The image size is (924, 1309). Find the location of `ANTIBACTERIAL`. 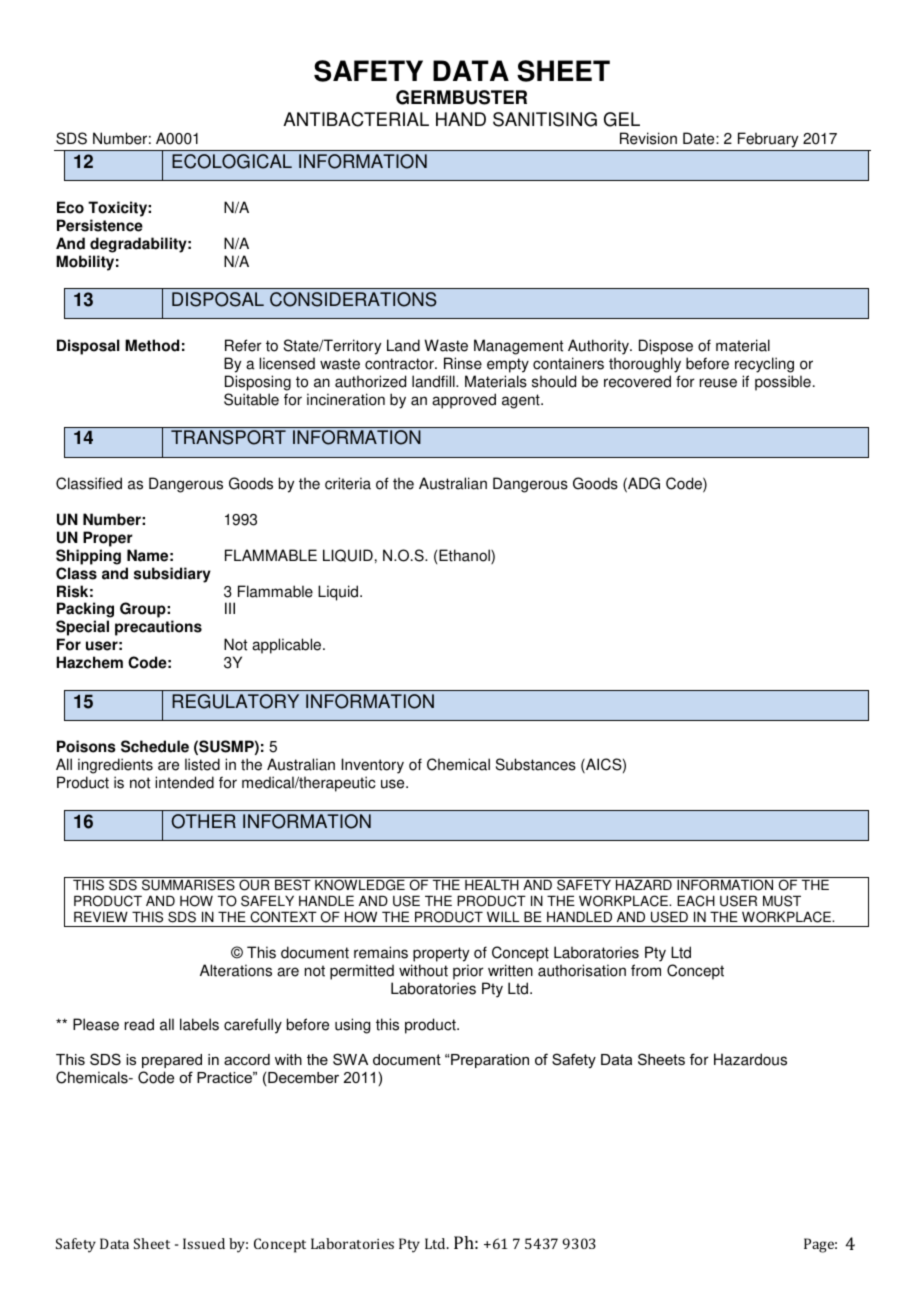

ANTIBACTERIAL is located at coordinates (356, 119).
